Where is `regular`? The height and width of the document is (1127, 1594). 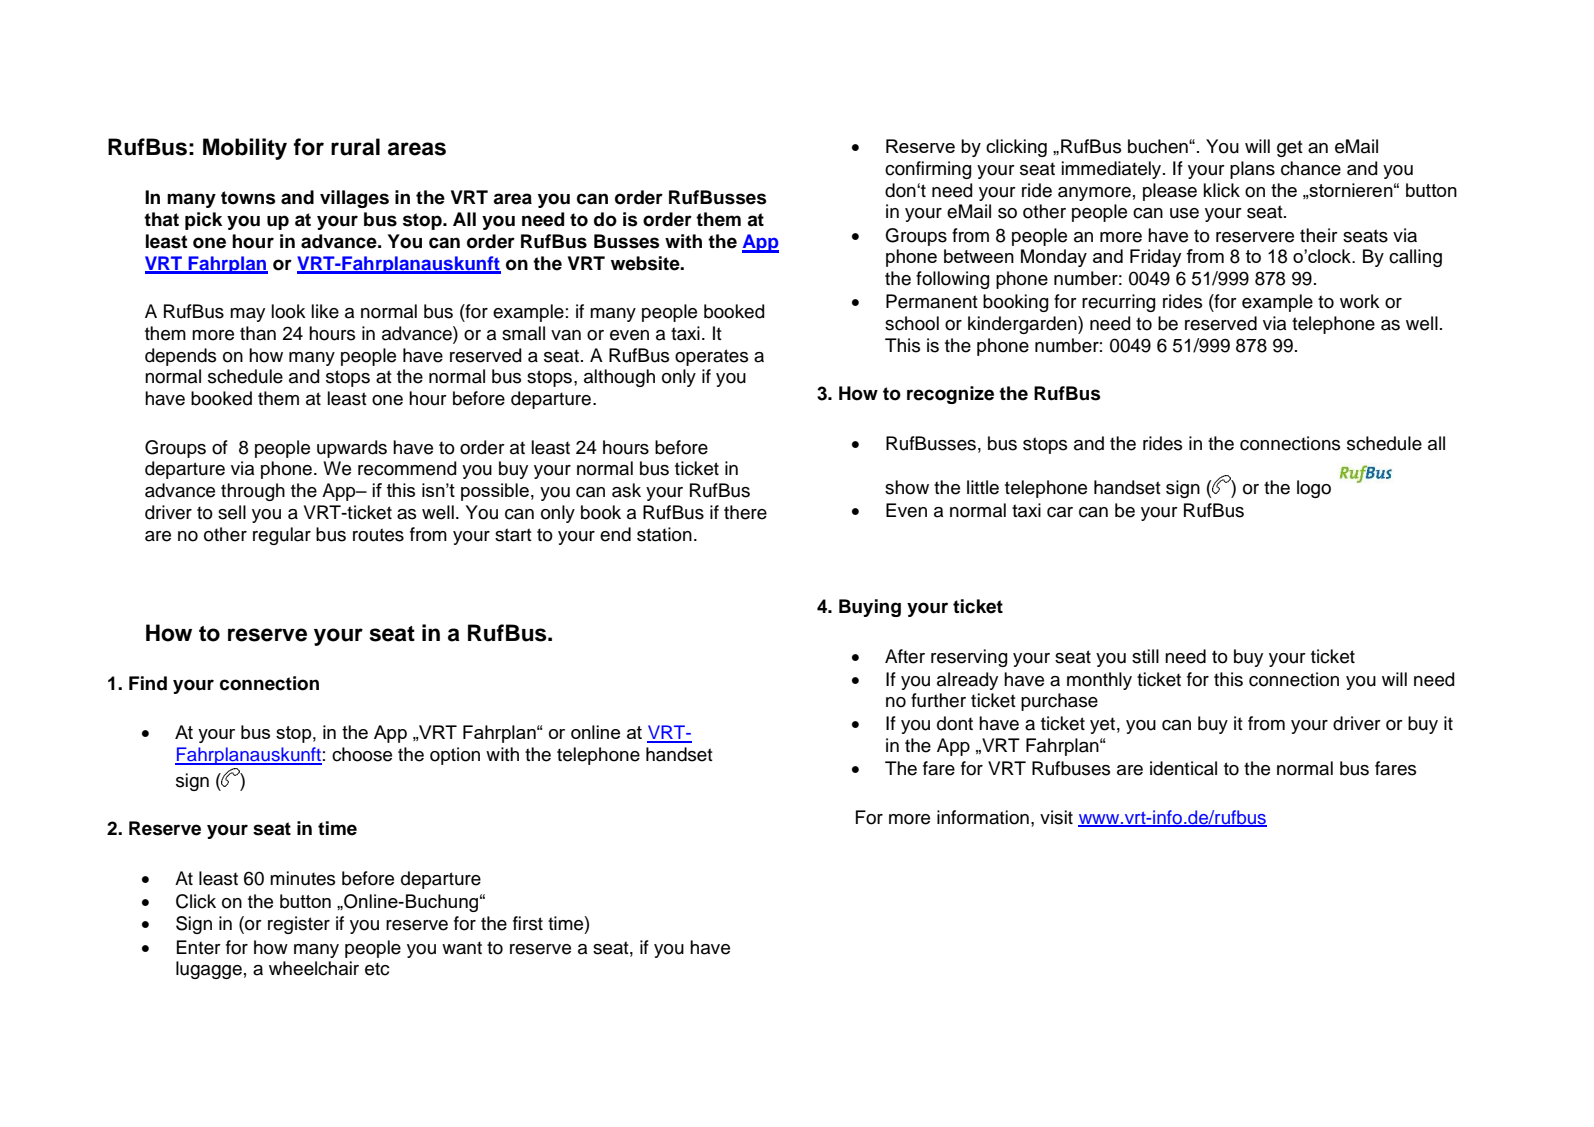
regular is located at coordinates (282, 536).
